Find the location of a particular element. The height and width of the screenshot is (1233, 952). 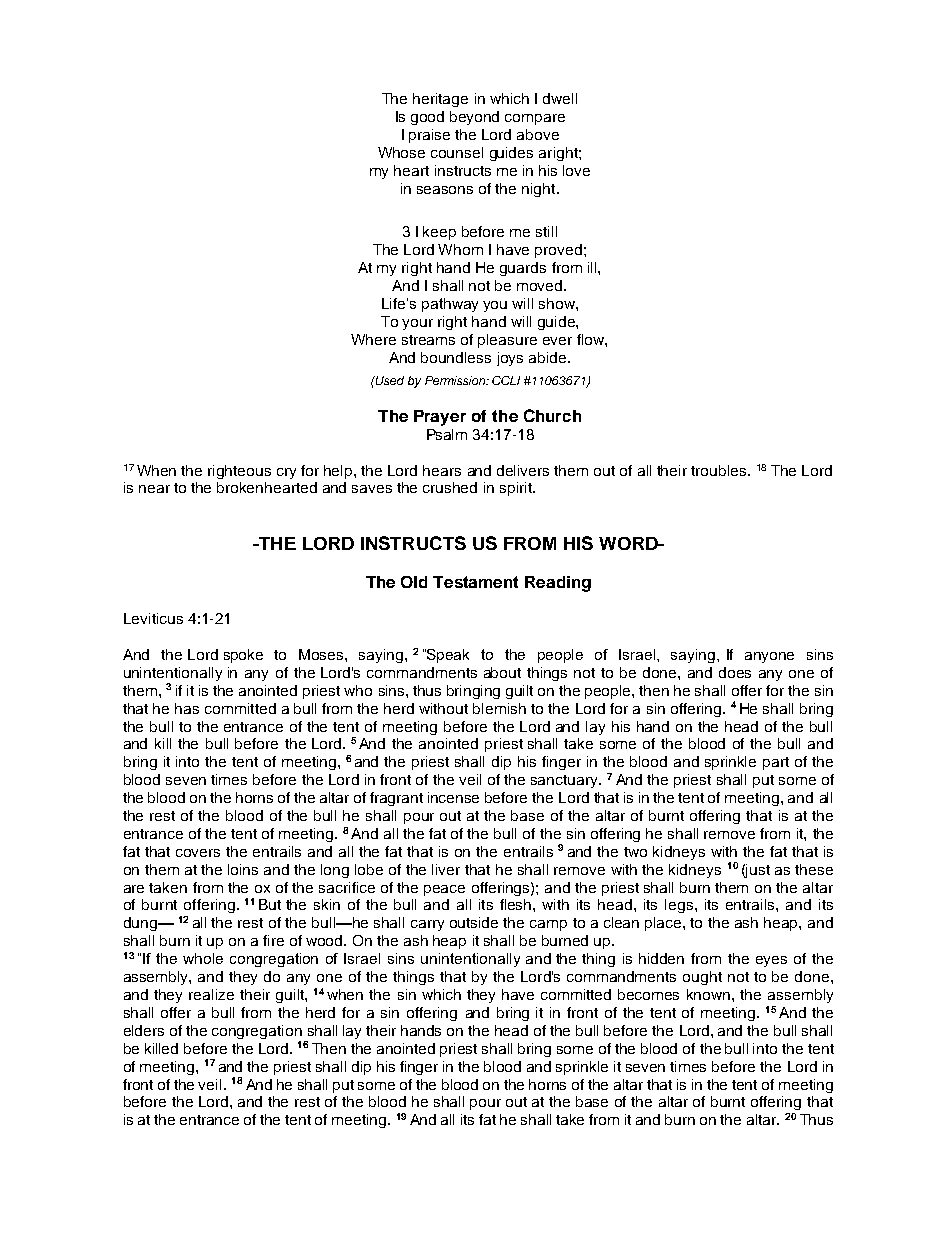

beyond is located at coordinates (474, 118).
